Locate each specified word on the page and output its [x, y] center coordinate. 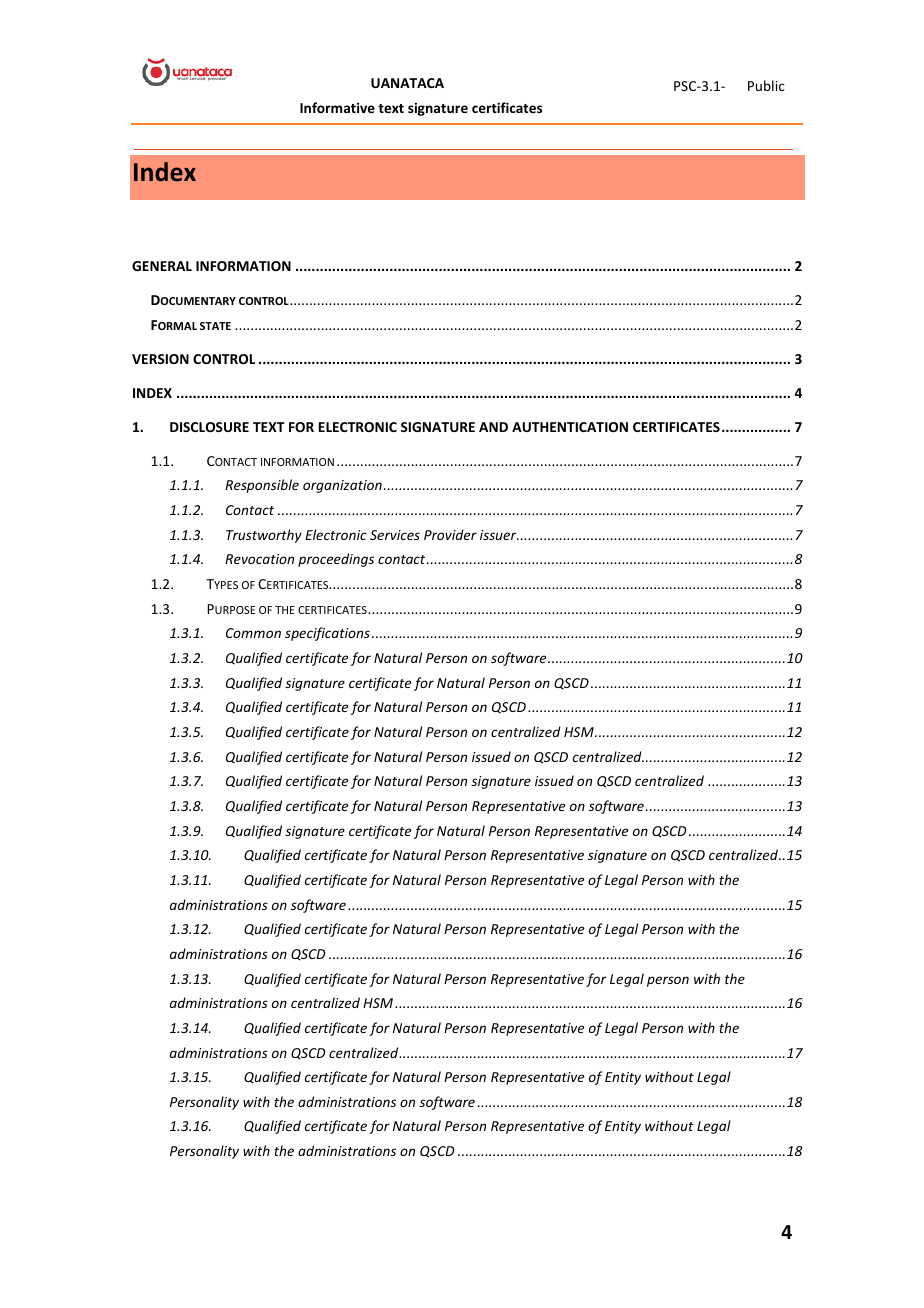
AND [493, 427]
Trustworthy [264, 536]
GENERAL [162, 266]
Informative [337, 107]
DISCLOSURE [209, 427]
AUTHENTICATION [570, 427]
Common [253, 633]
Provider [450, 534]
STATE [215, 326]
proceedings [336, 560]
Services [395, 535]
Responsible [262, 486]
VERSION [160, 359]
